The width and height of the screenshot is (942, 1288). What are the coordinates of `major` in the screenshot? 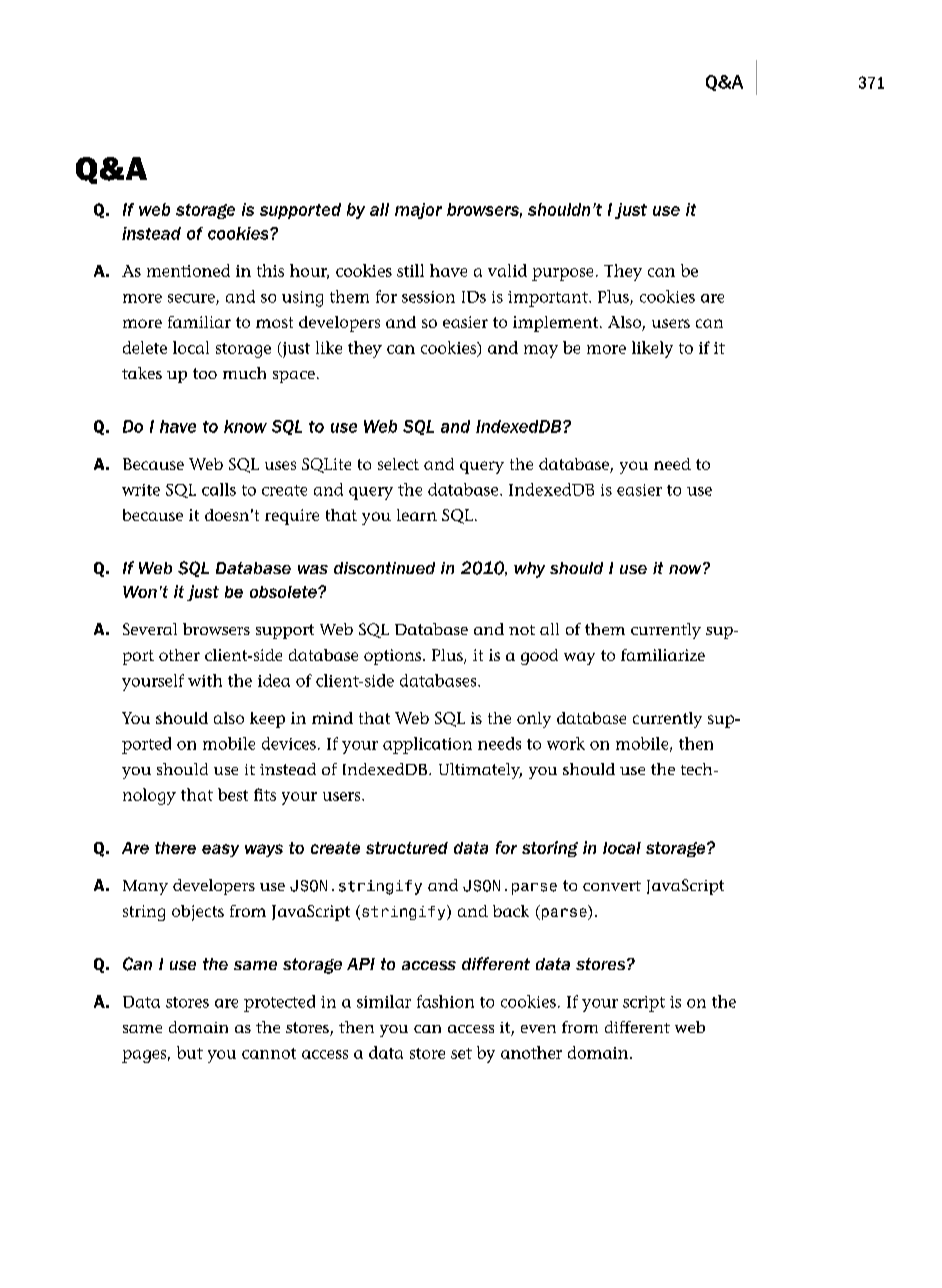 It's located at (418, 211).
